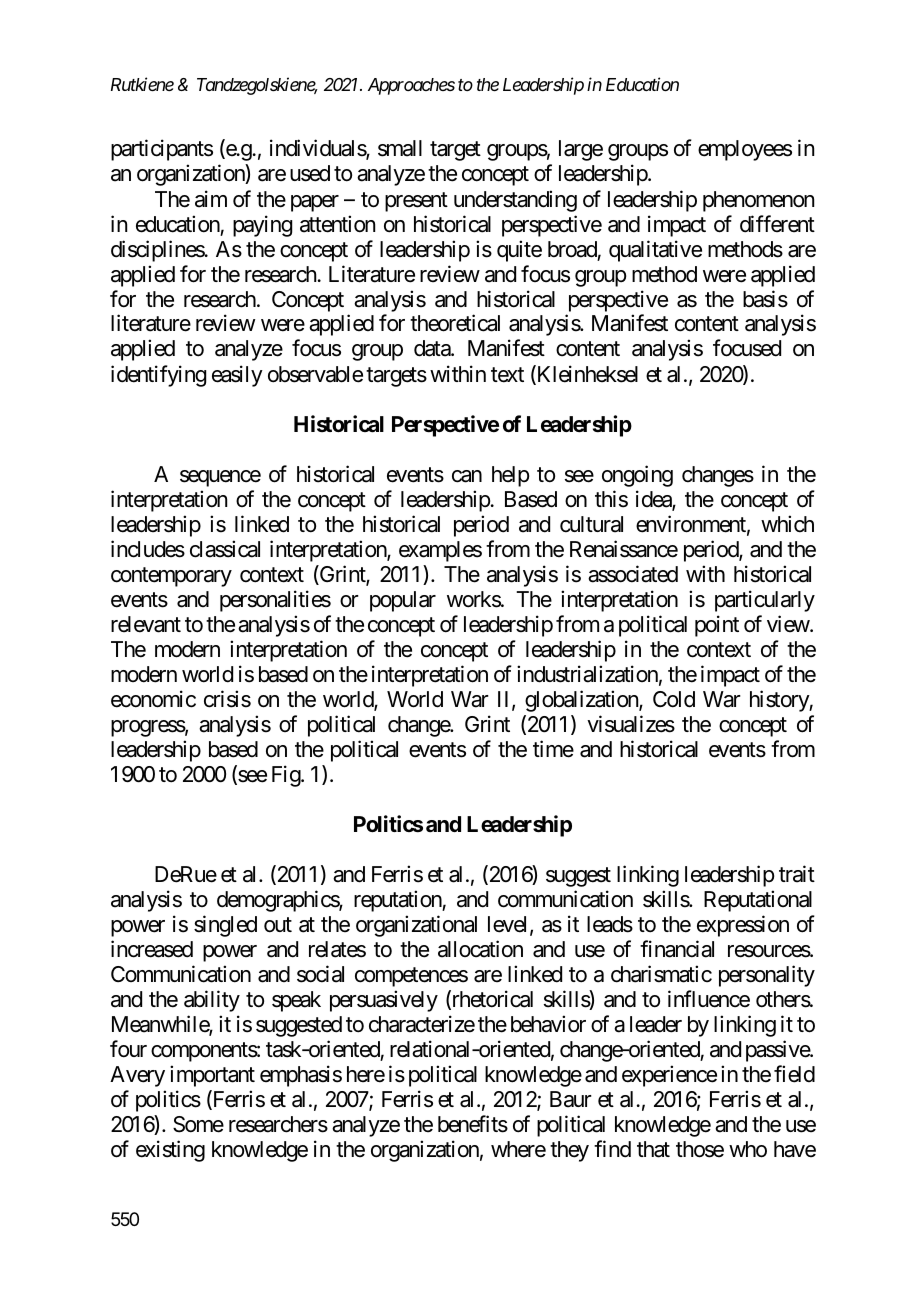 This screenshot has height=1308, width=924. What do you see at coordinates (654, 500) in the screenshot?
I see `idea` at bounding box center [654, 500].
